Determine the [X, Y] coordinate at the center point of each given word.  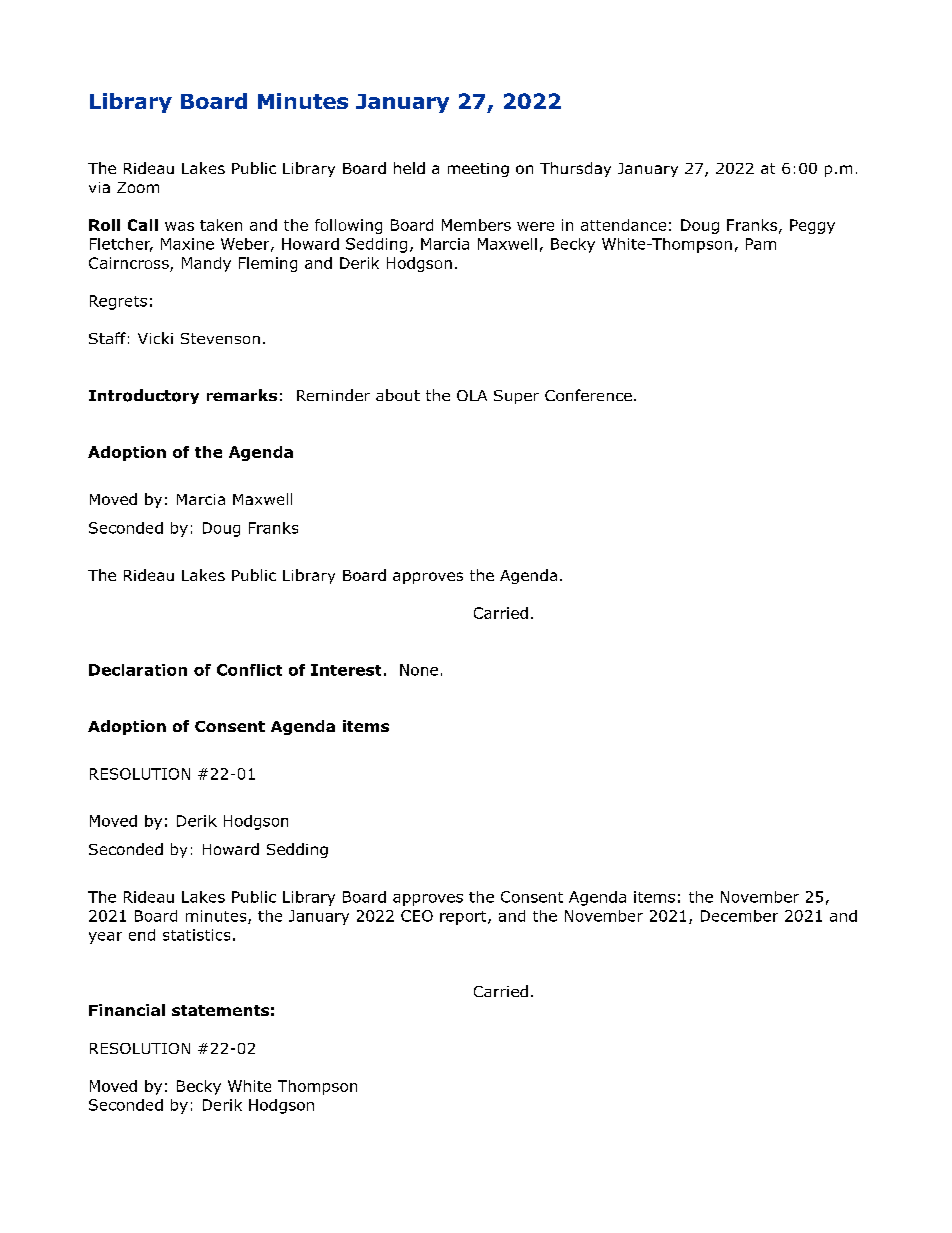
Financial [127, 1010]
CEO [417, 916]
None [419, 670]
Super [516, 397]
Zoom [138, 187]
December [739, 916]
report [464, 918]
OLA [472, 395]
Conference [588, 395]
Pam [761, 244]
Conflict [249, 670]
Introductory [144, 396]
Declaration [138, 670]
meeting [478, 170]
